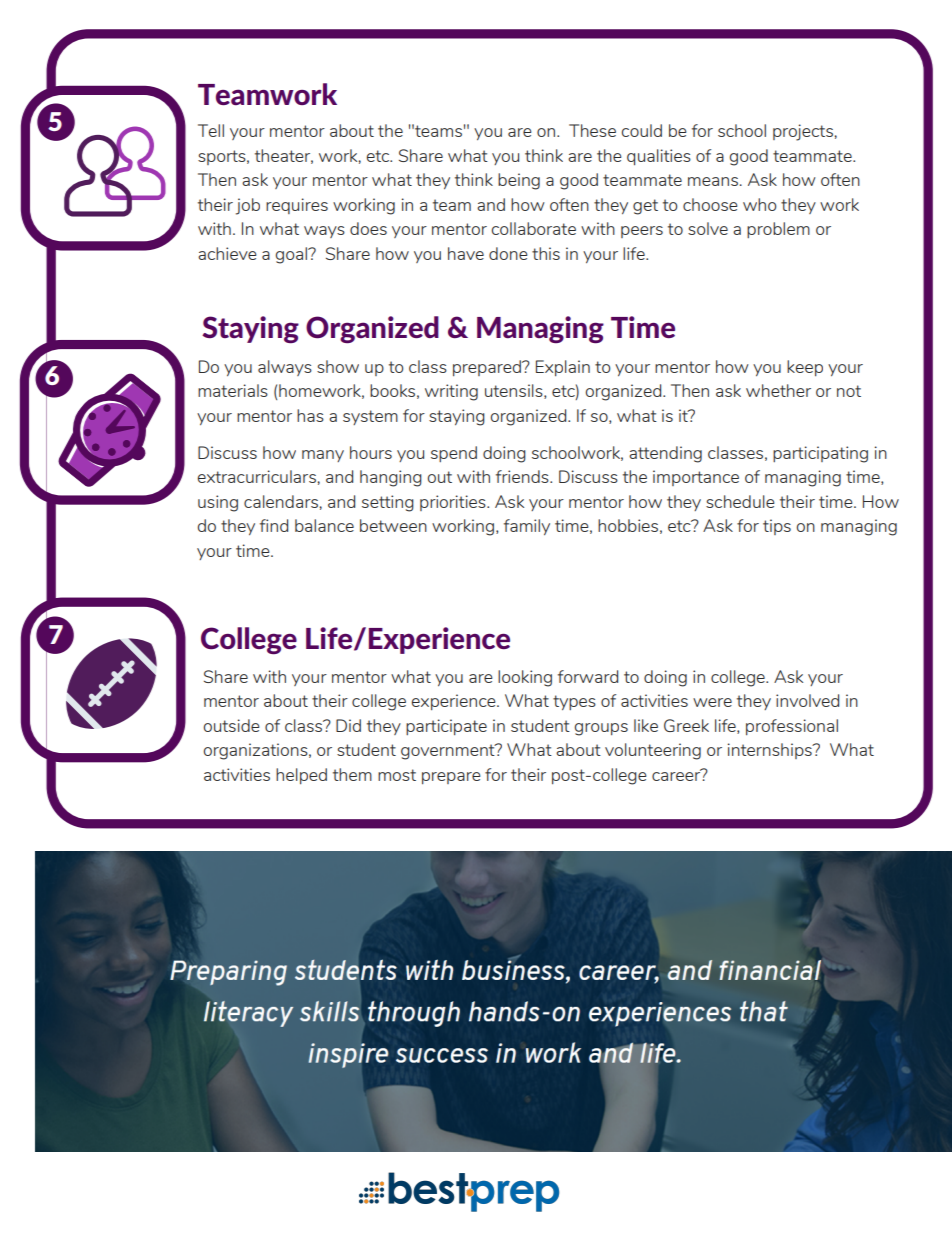  Describe the element at coordinates (211, 130) in the image. I see `Tell` at that location.
